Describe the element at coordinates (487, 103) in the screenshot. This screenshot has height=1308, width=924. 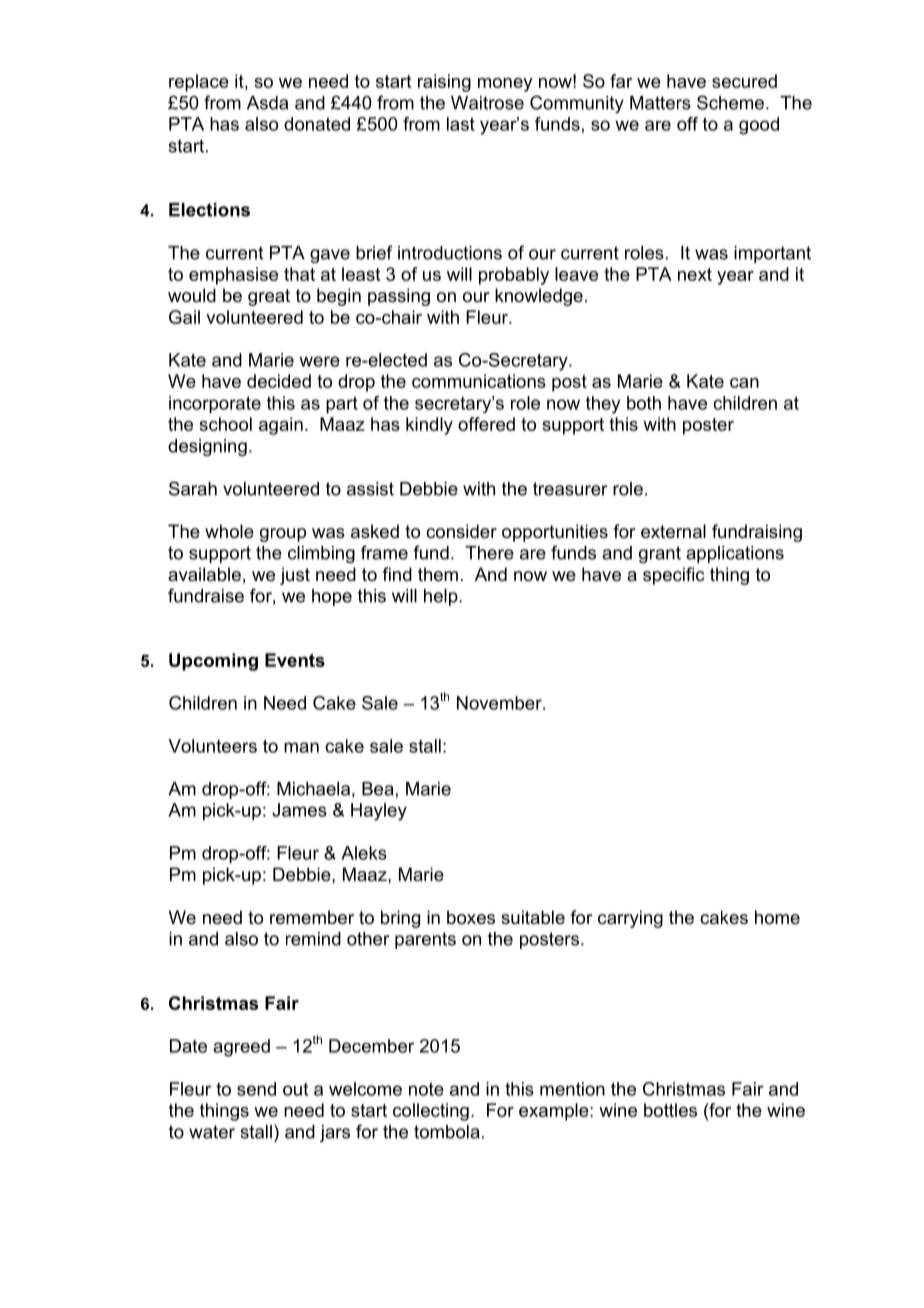
I see `Waitrose` at that location.
